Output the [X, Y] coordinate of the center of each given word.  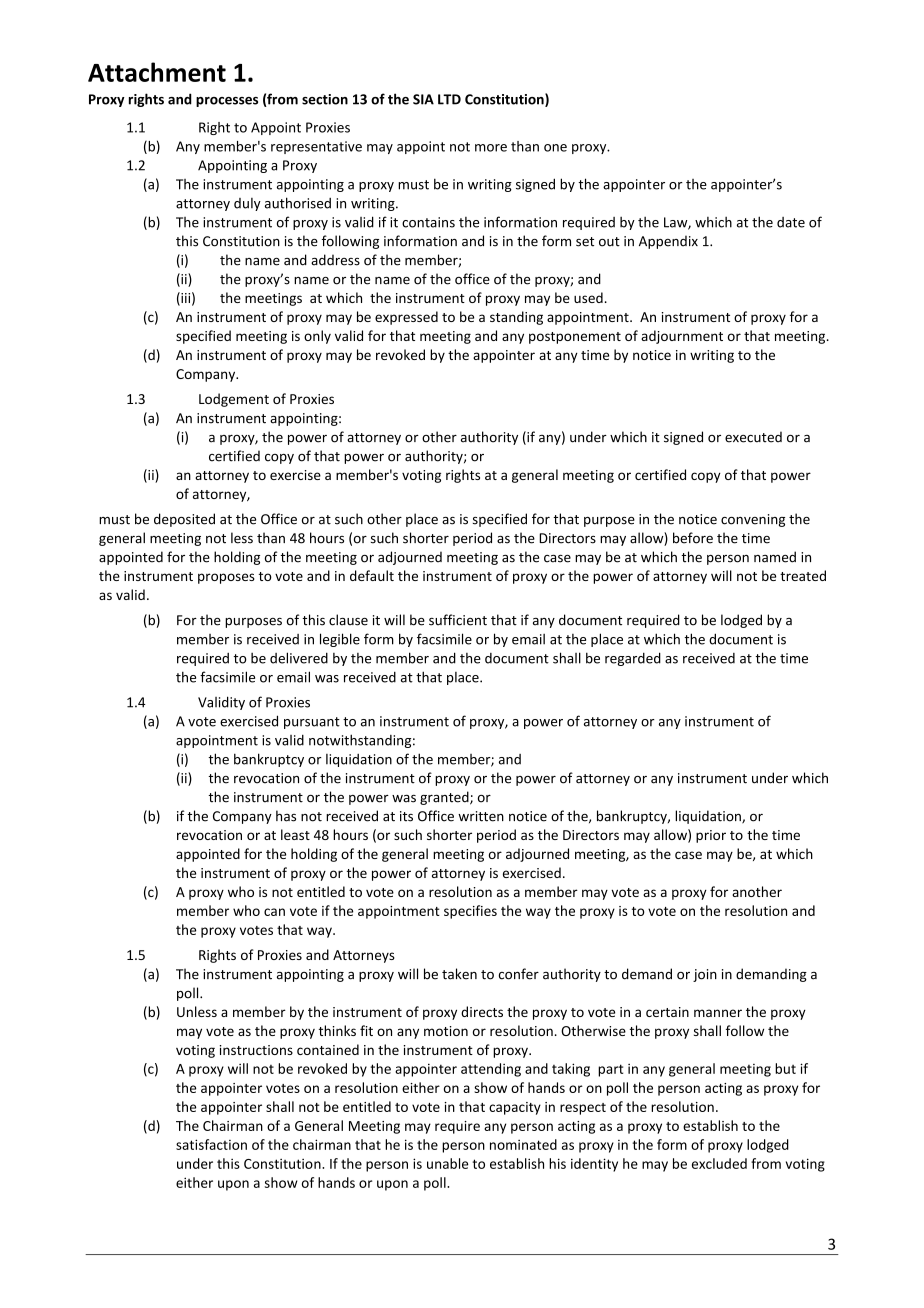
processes [227, 102]
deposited [184, 520]
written [481, 816]
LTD [449, 99]
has [286, 816]
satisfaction [211, 1144]
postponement [575, 338]
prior [711, 836]
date [791, 222]
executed [753, 437]
